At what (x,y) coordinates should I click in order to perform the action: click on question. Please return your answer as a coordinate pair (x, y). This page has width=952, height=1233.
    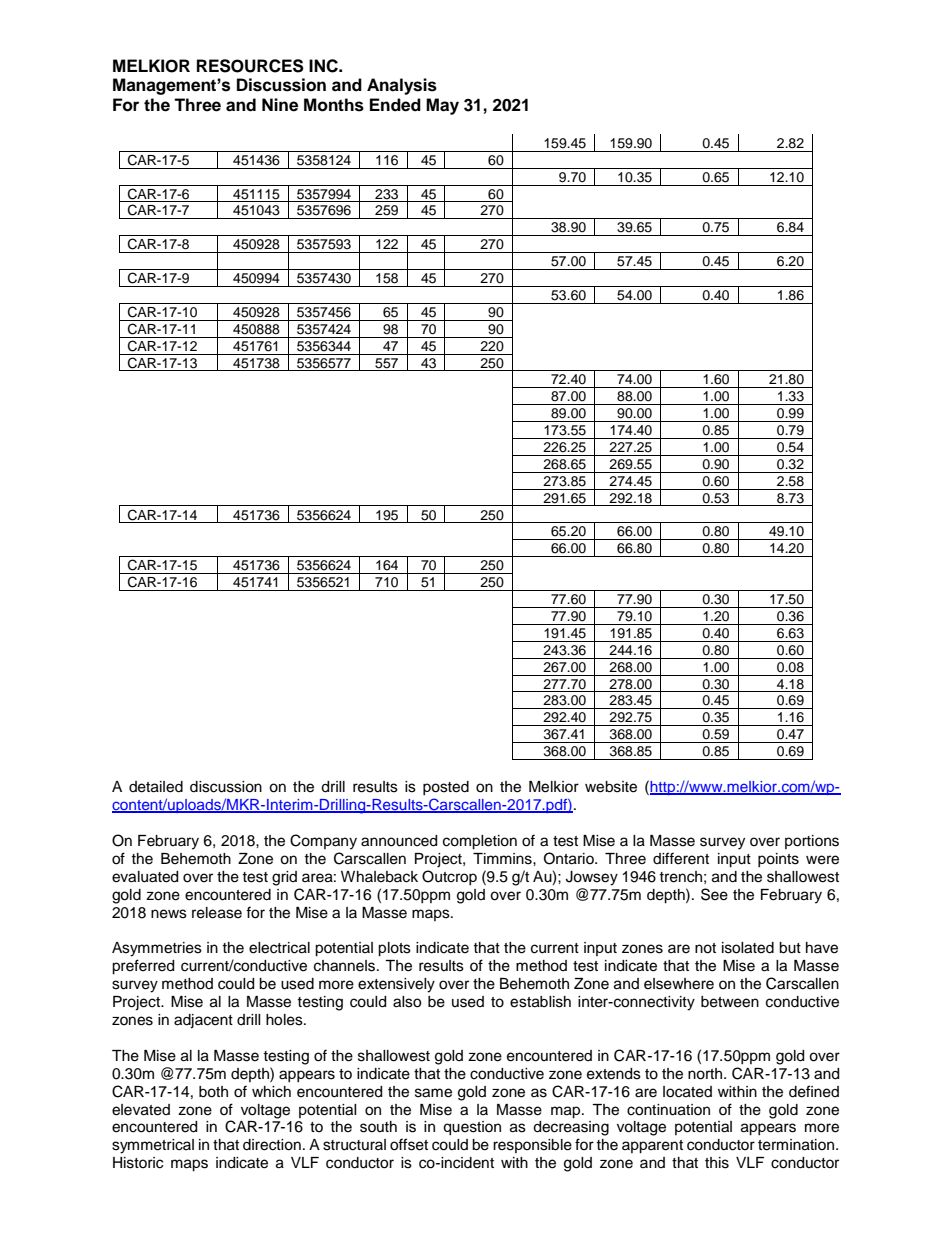
    Looking at the image, I should click on (472, 1128).
